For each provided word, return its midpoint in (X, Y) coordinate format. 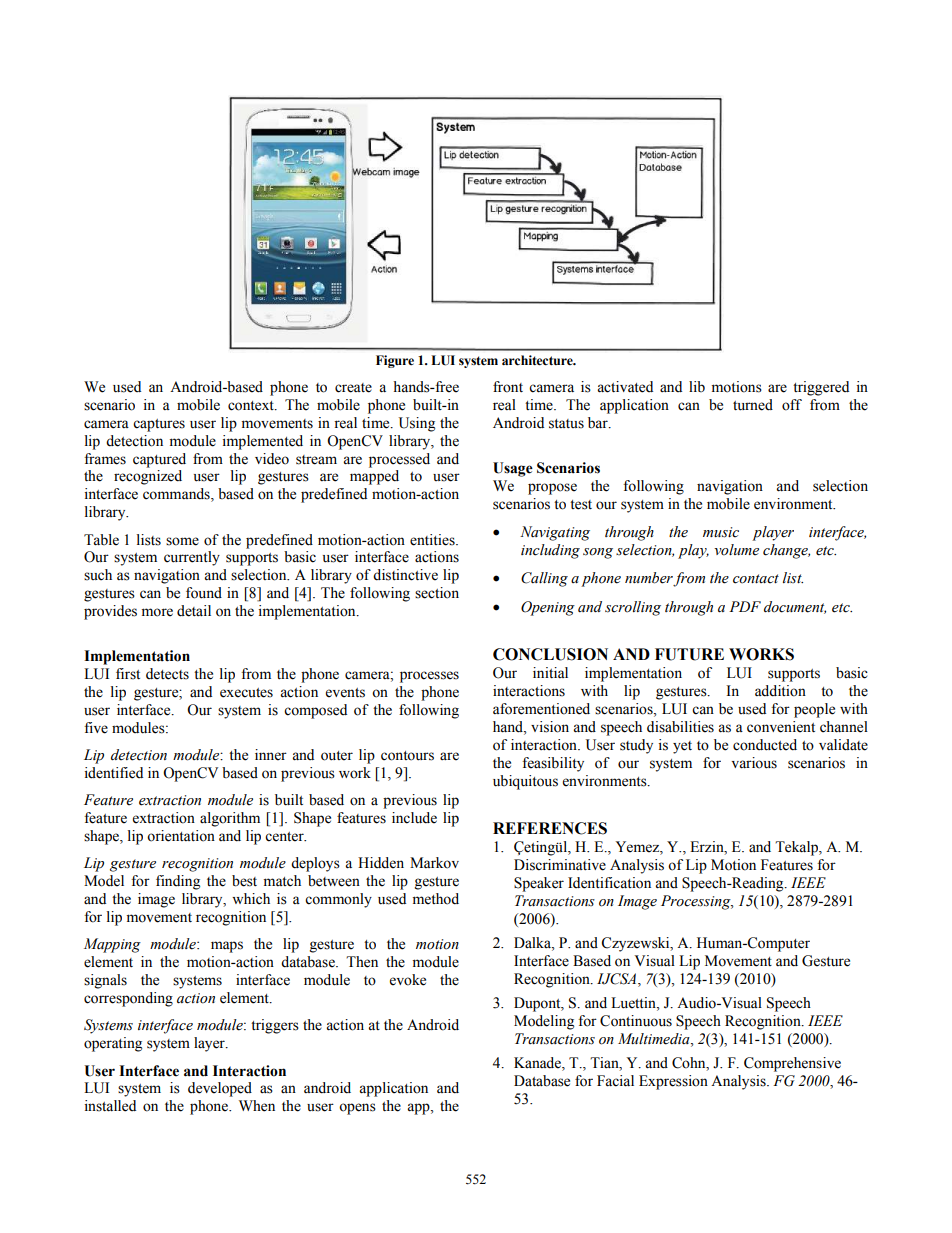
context (252, 406)
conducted (765, 745)
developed (220, 1089)
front (508, 387)
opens (357, 1109)
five (96, 728)
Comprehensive (792, 1064)
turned (753, 405)
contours (407, 756)
